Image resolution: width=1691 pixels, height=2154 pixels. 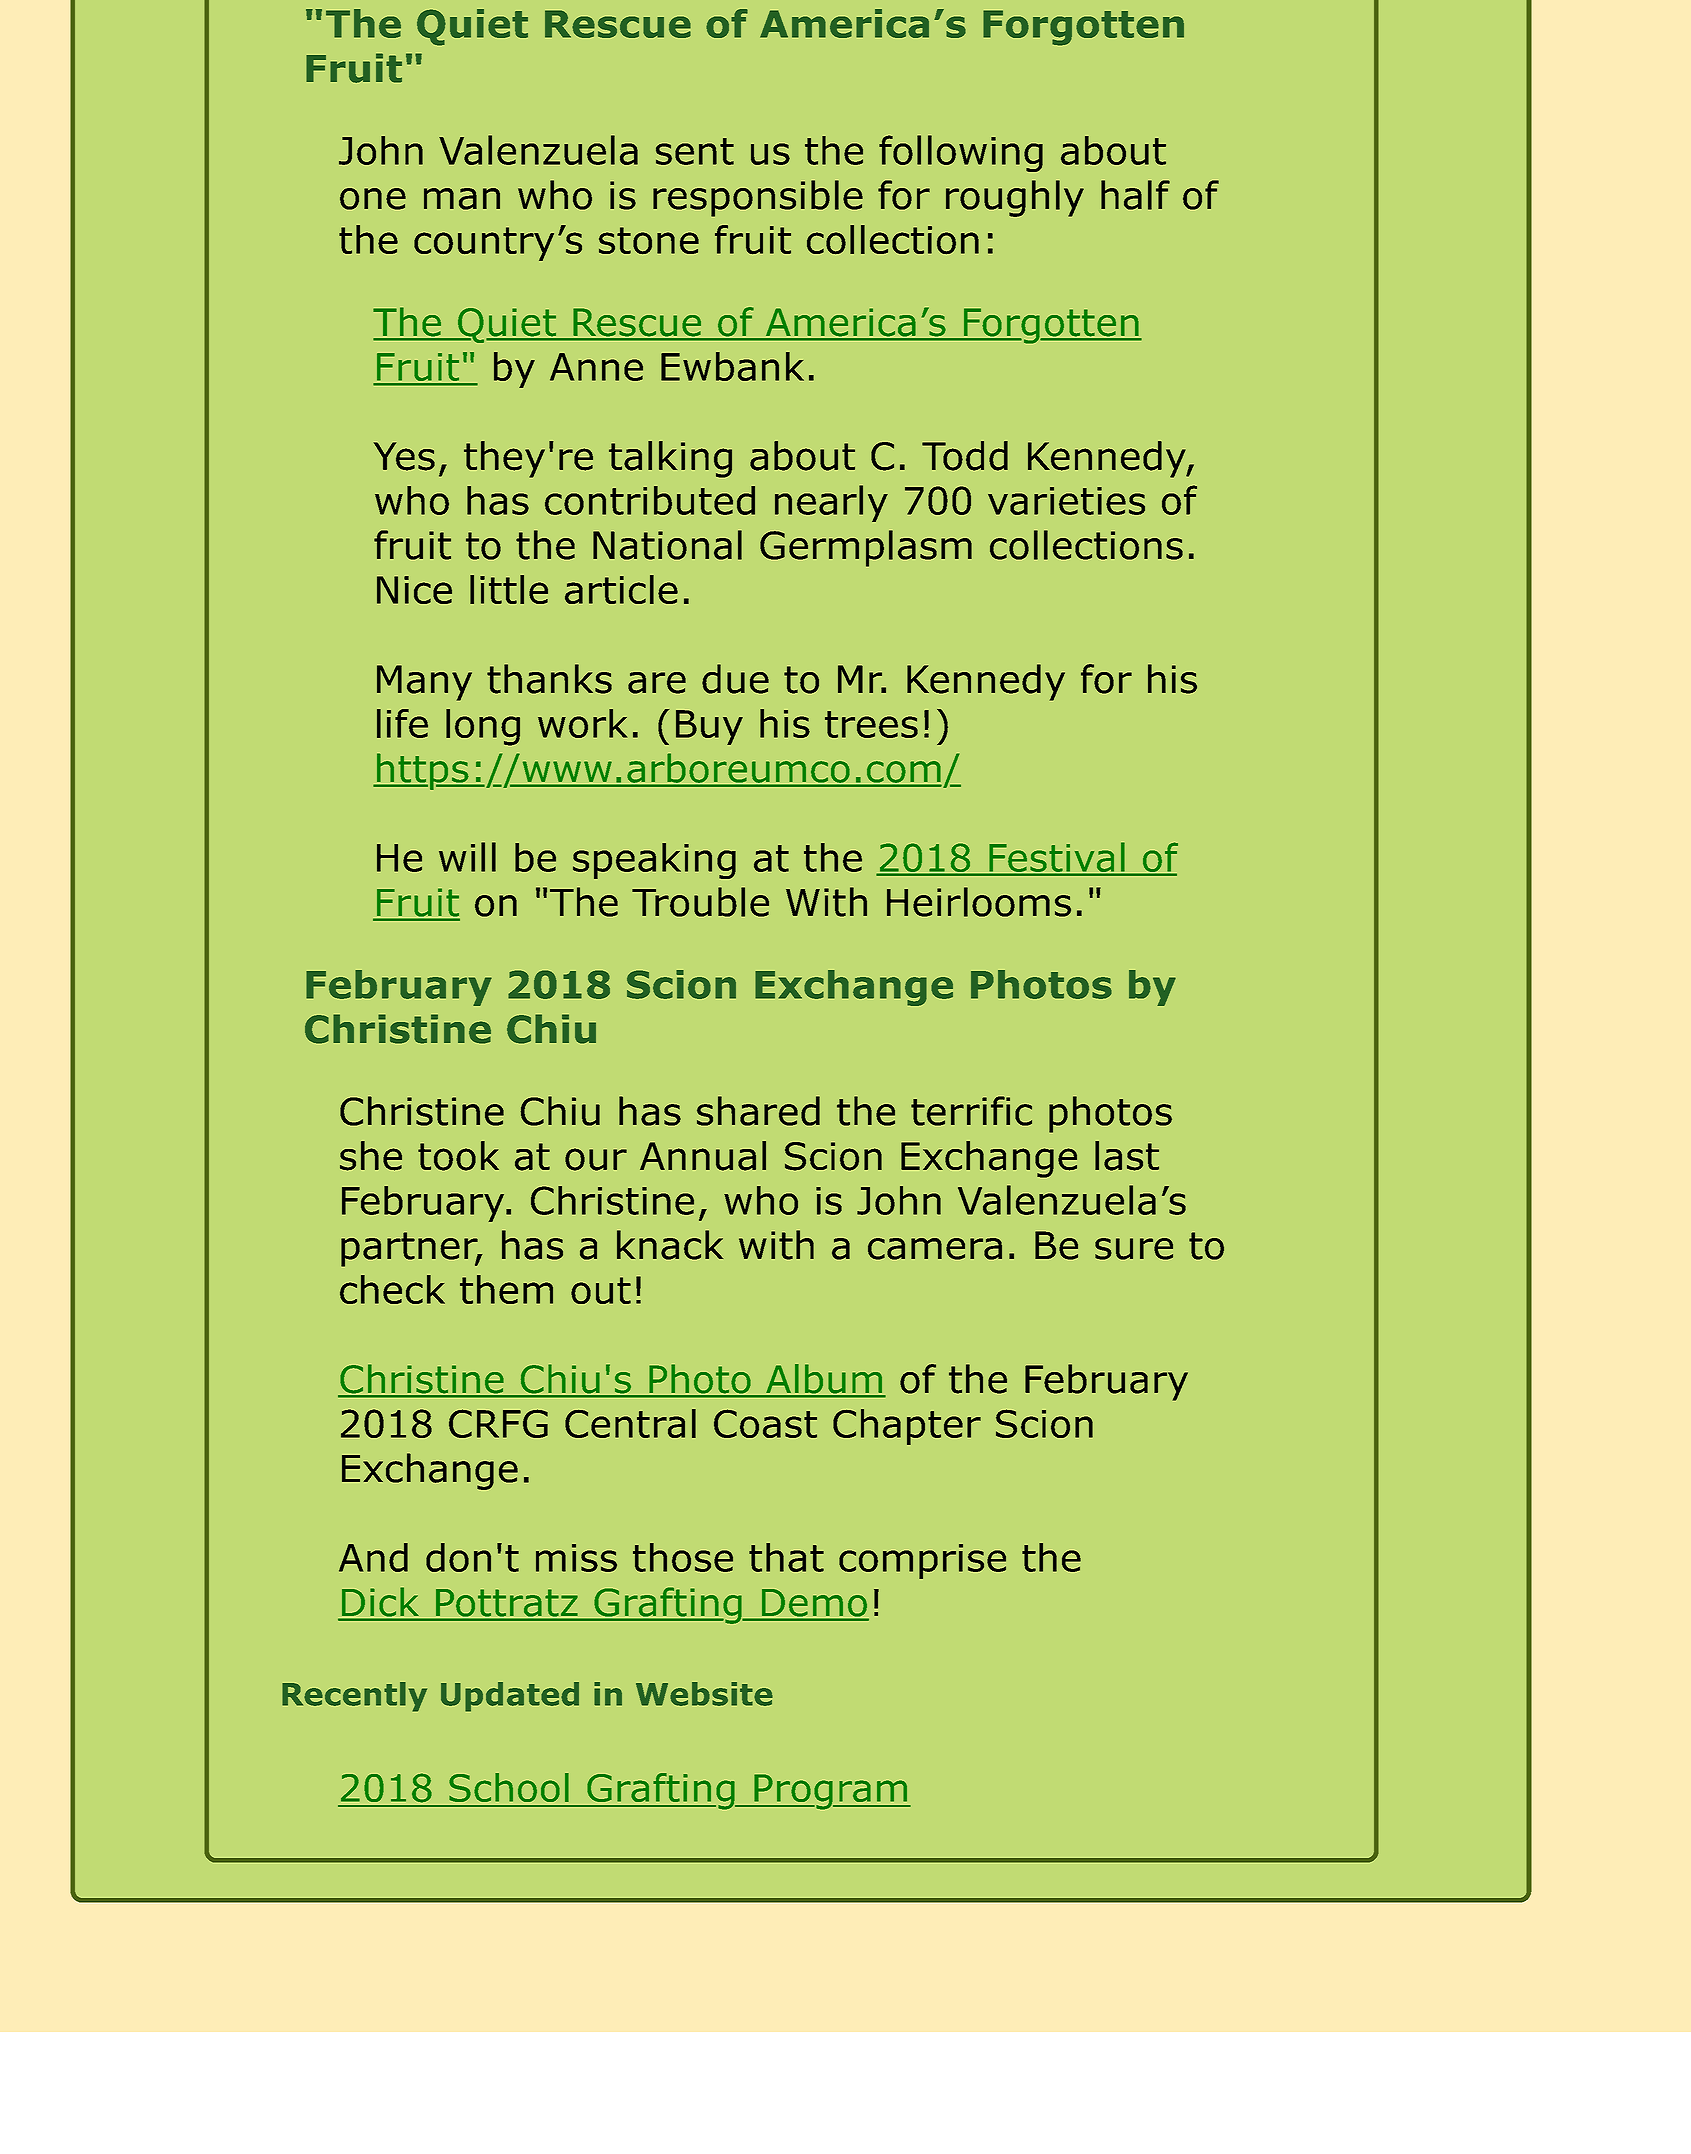 I want to click on responsible, so click(x=758, y=198).
